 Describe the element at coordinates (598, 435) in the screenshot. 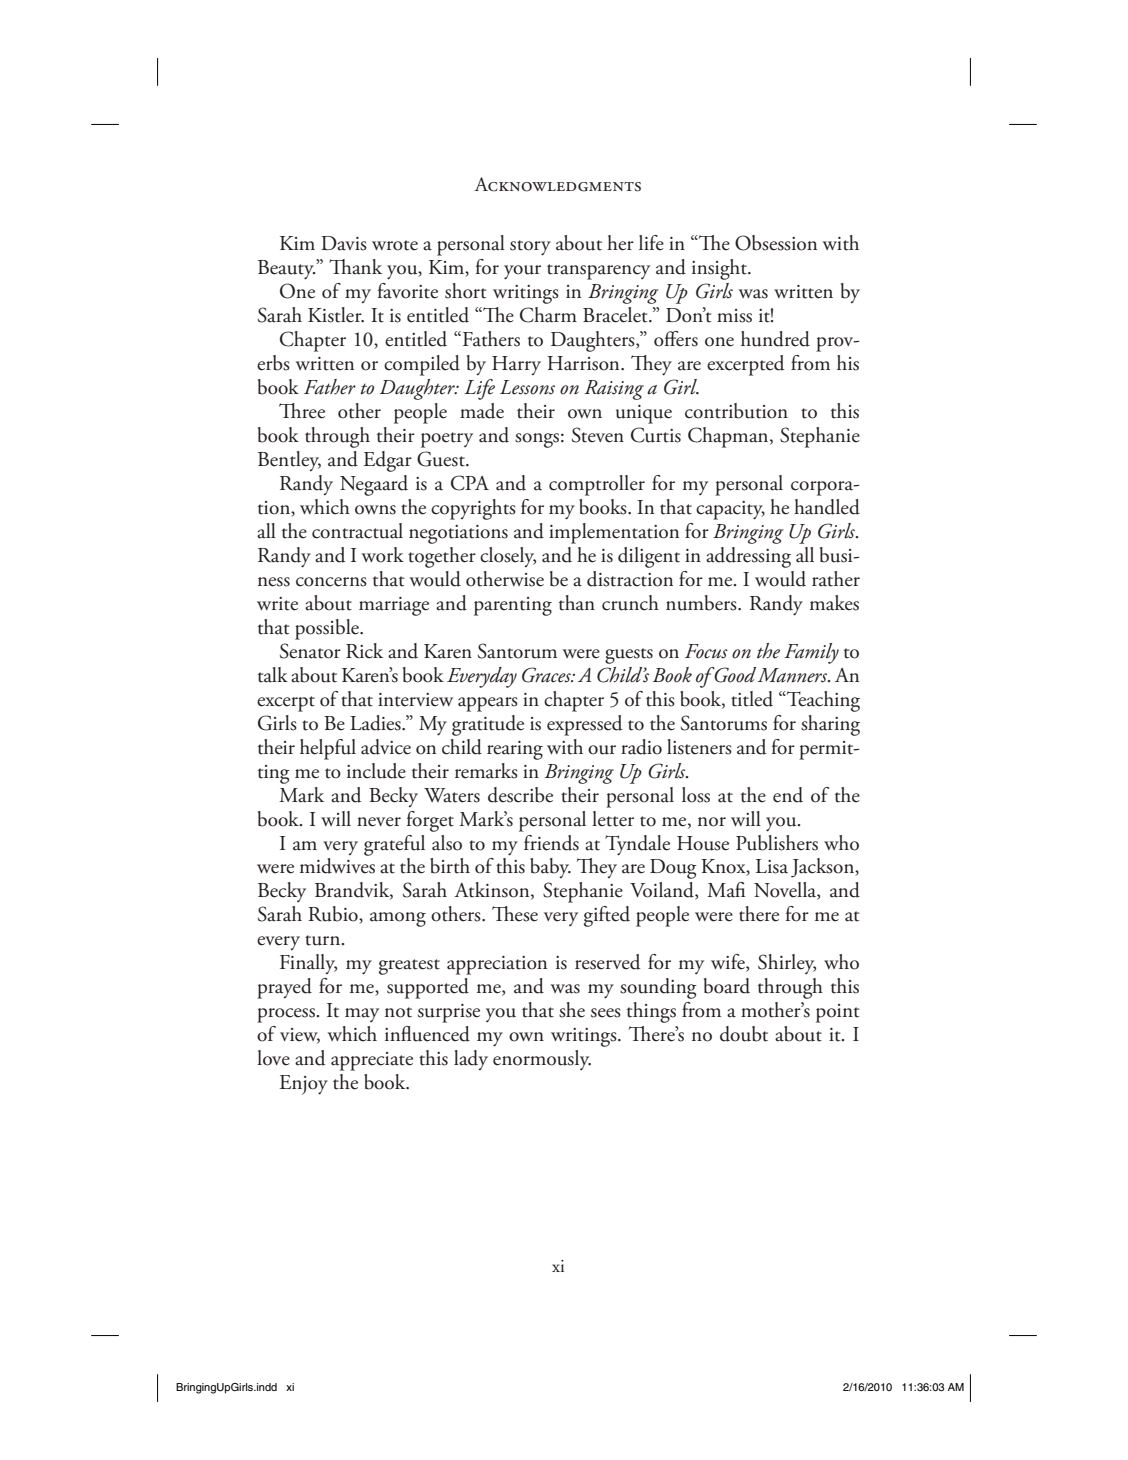

I see `Steven` at that location.
